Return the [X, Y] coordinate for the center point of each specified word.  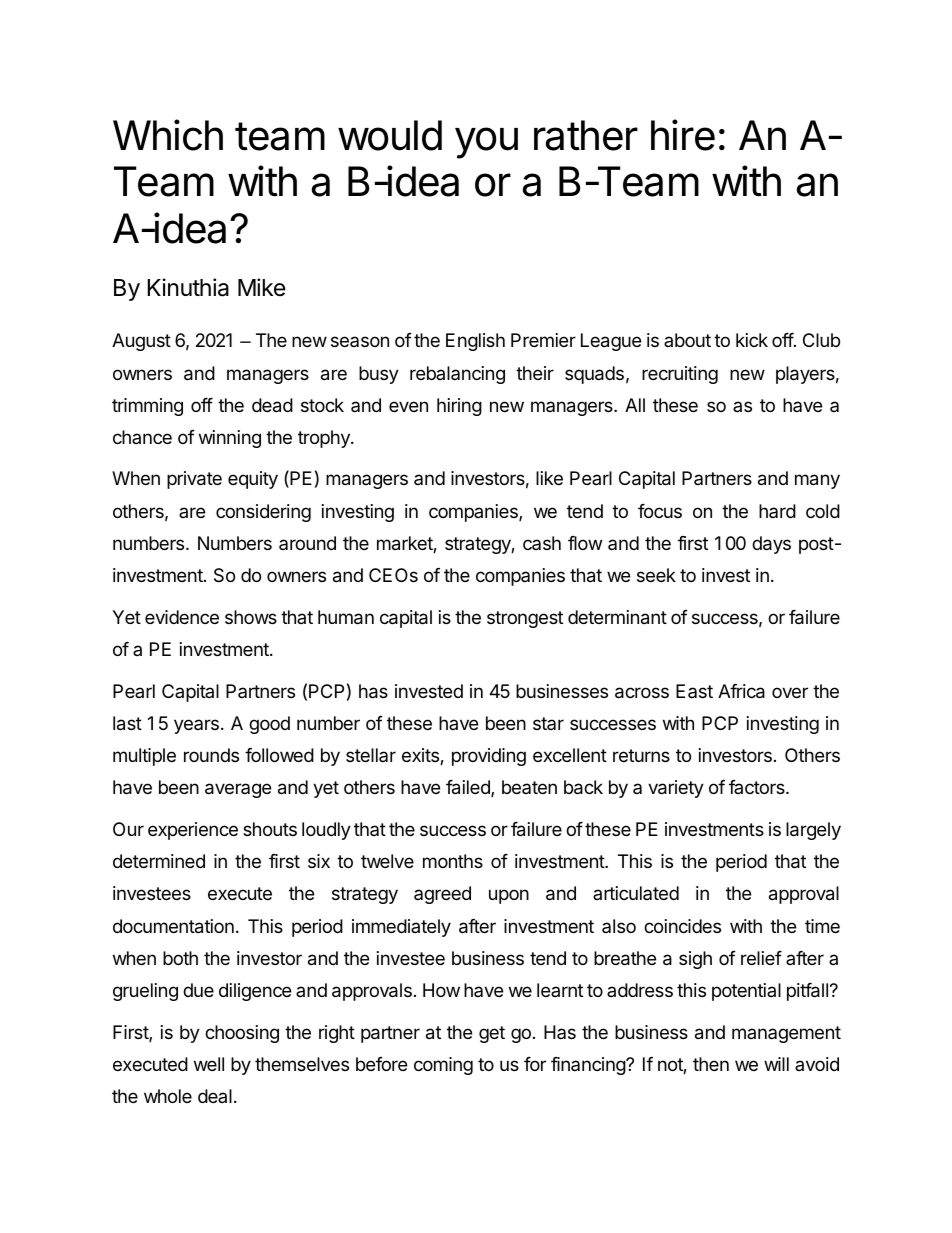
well [209, 1064]
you [486, 143]
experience [193, 831]
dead [272, 405]
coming [443, 1066]
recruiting [680, 375]
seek [656, 575]
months [453, 861]
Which [168, 135]
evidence [182, 617]
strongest [525, 619]
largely [813, 831]
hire [683, 135]
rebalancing [457, 375]
